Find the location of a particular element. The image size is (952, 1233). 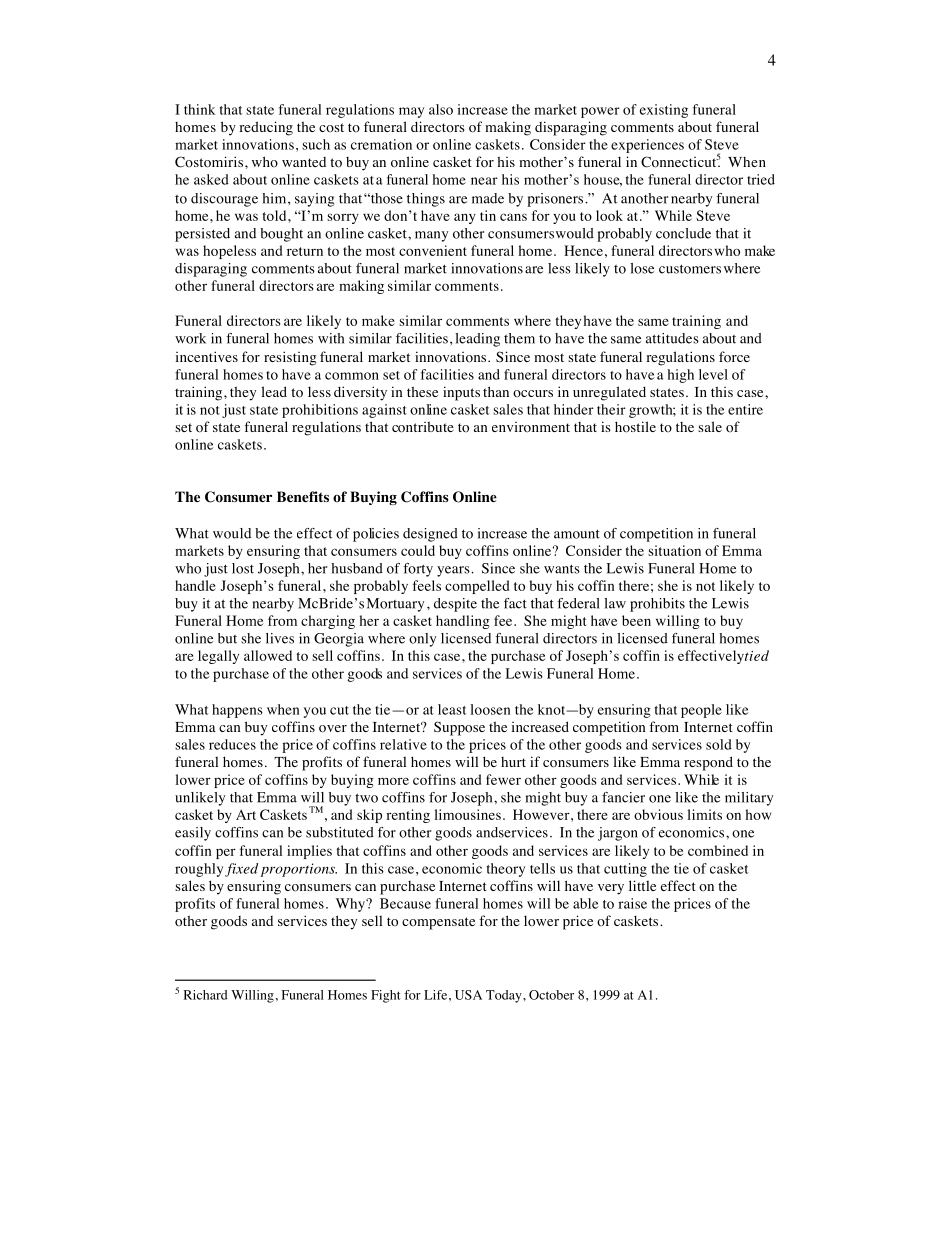

lost is located at coordinates (243, 568).
